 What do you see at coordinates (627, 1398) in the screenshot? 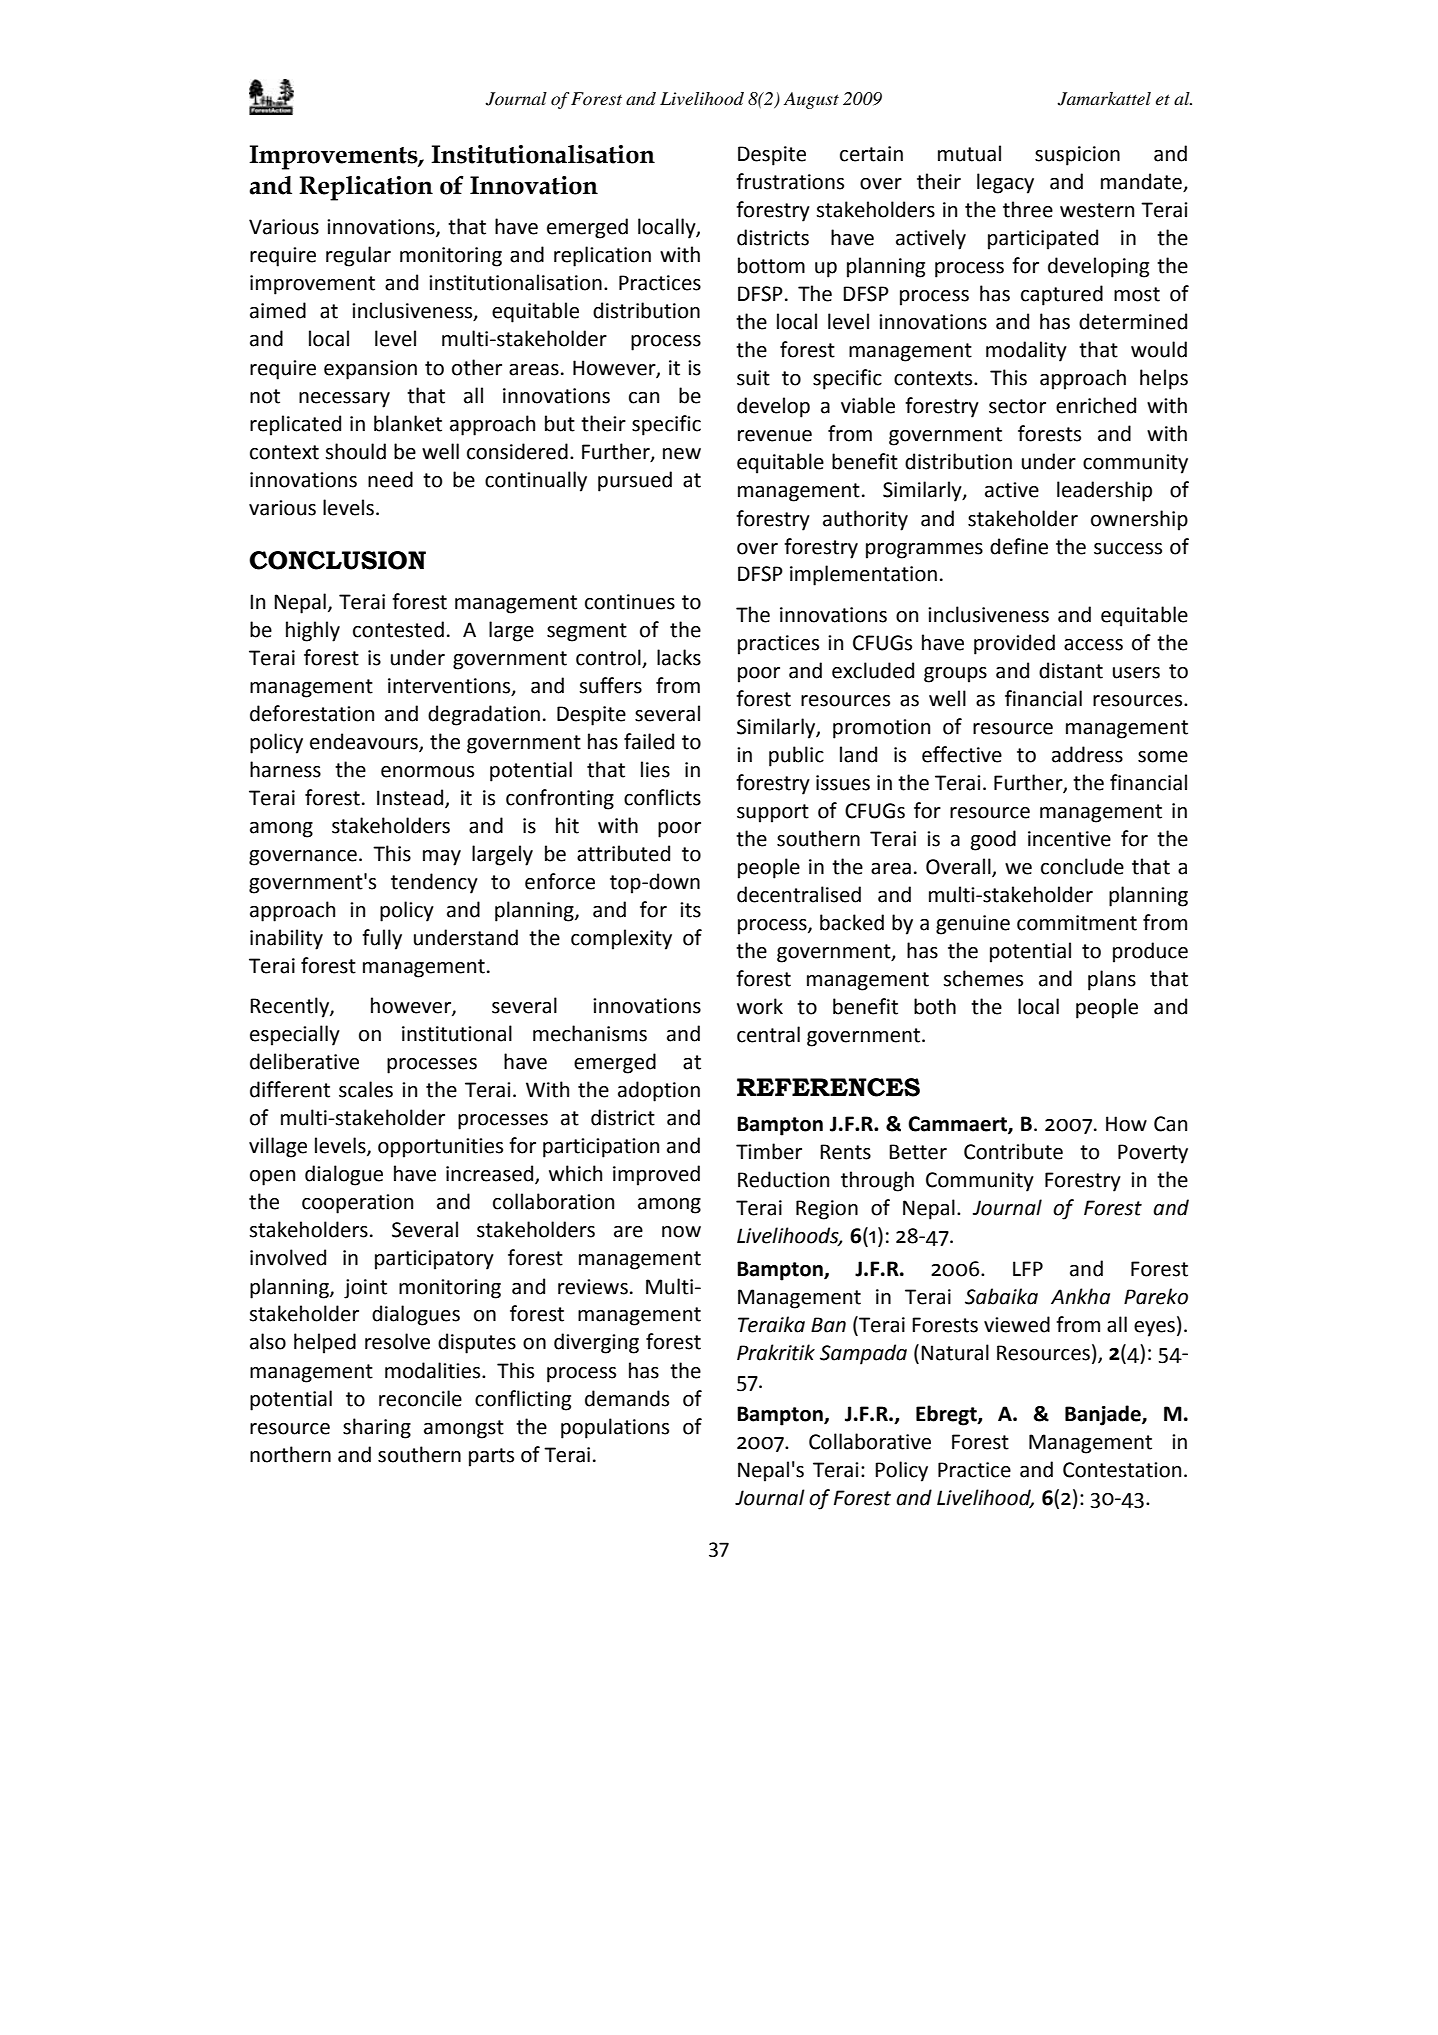
I see `demands` at bounding box center [627, 1398].
